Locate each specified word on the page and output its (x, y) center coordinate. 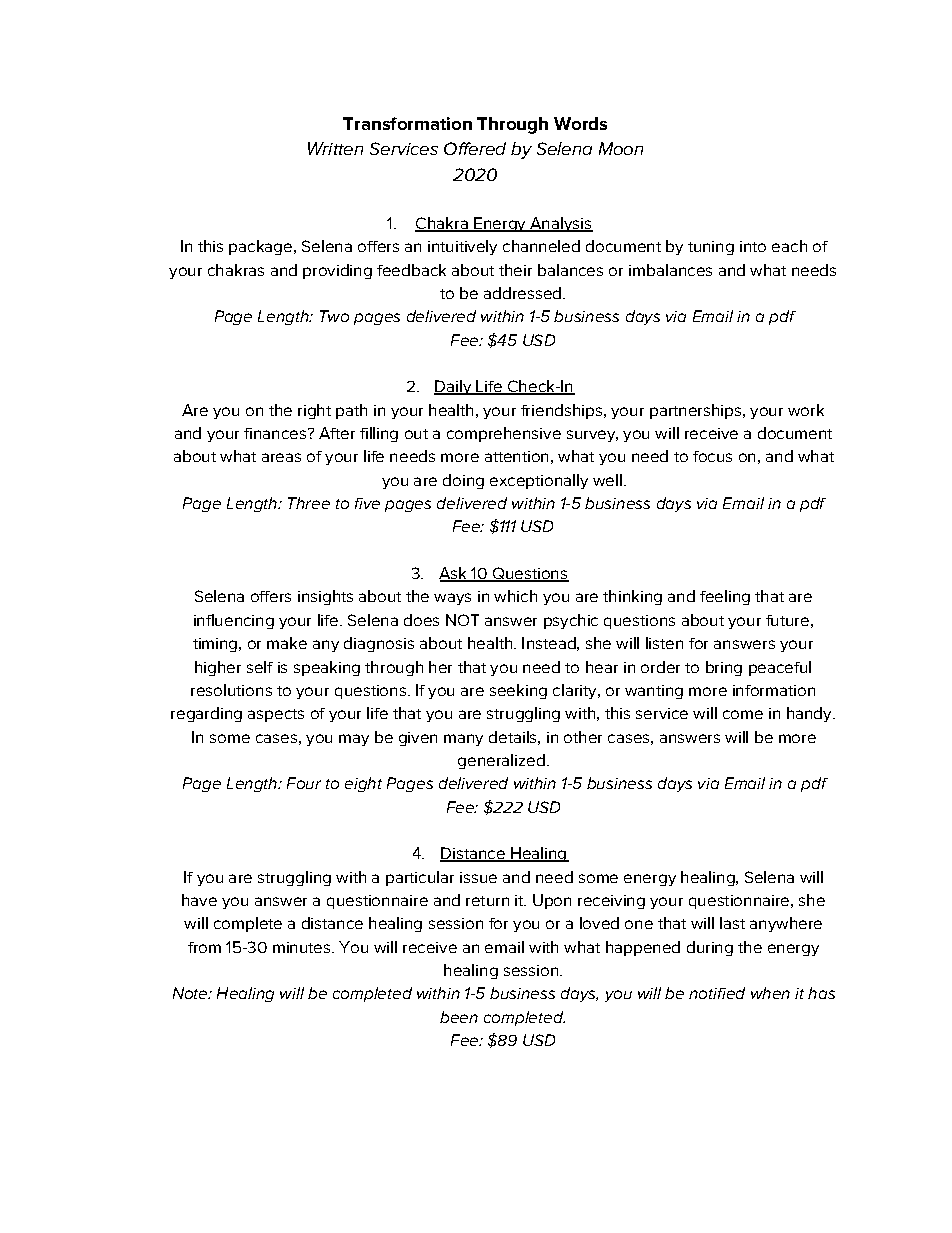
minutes (303, 947)
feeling (725, 597)
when (770, 993)
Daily (453, 387)
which (515, 596)
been (459, 1017)
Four (304, 783)
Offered (475, 148)
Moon (621, 148)
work (806, 410)
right (314, 411)
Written (335, 148)
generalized (501, 761)
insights (325, 597)
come (743, 714)
